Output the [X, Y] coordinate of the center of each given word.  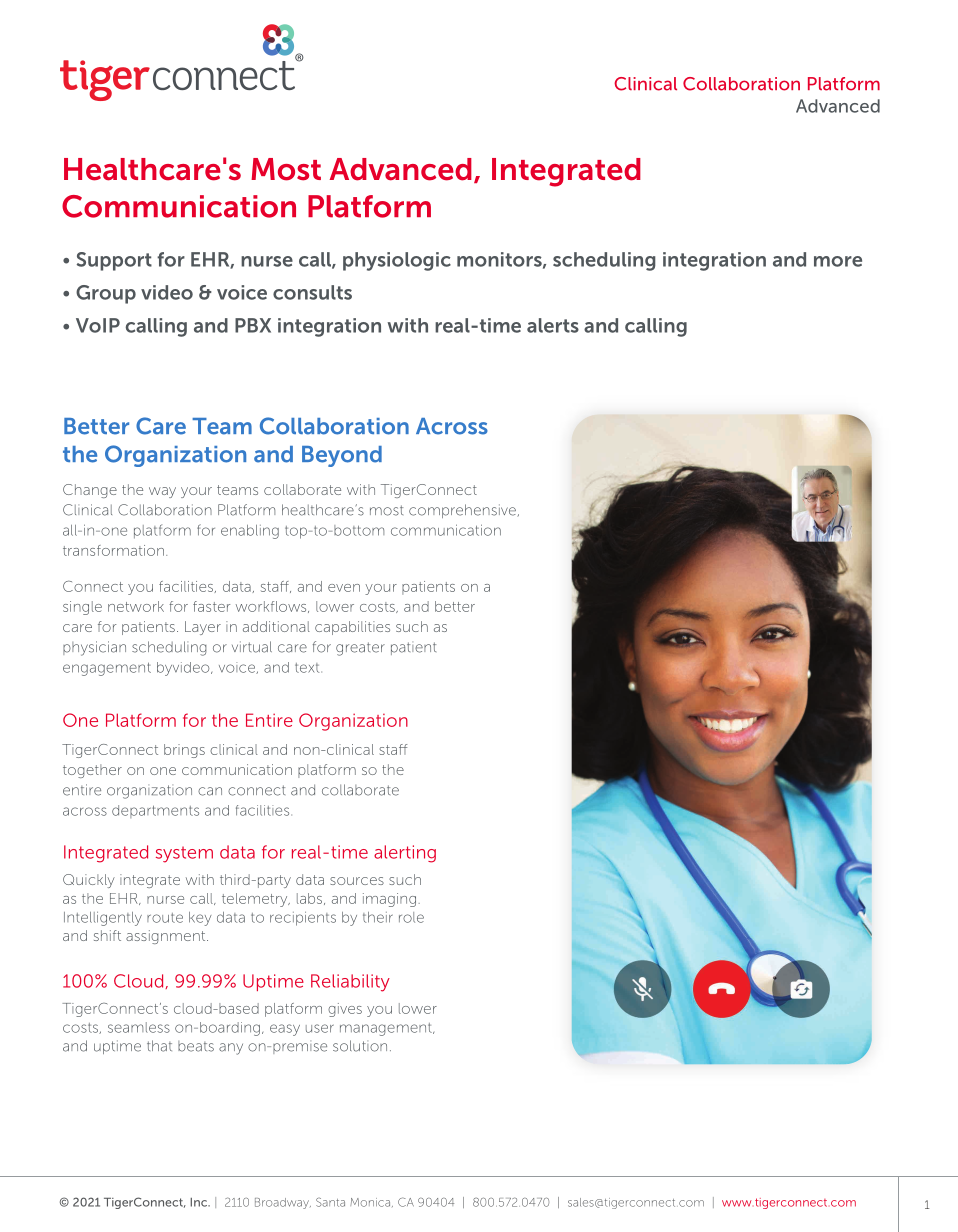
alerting [405, 854]
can [210, 791]
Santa [330, 1202]
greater [360, 649]
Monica [370, 1202]
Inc [199, 1202]
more [838, 261]
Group [106, 294]
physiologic [397, 261]
